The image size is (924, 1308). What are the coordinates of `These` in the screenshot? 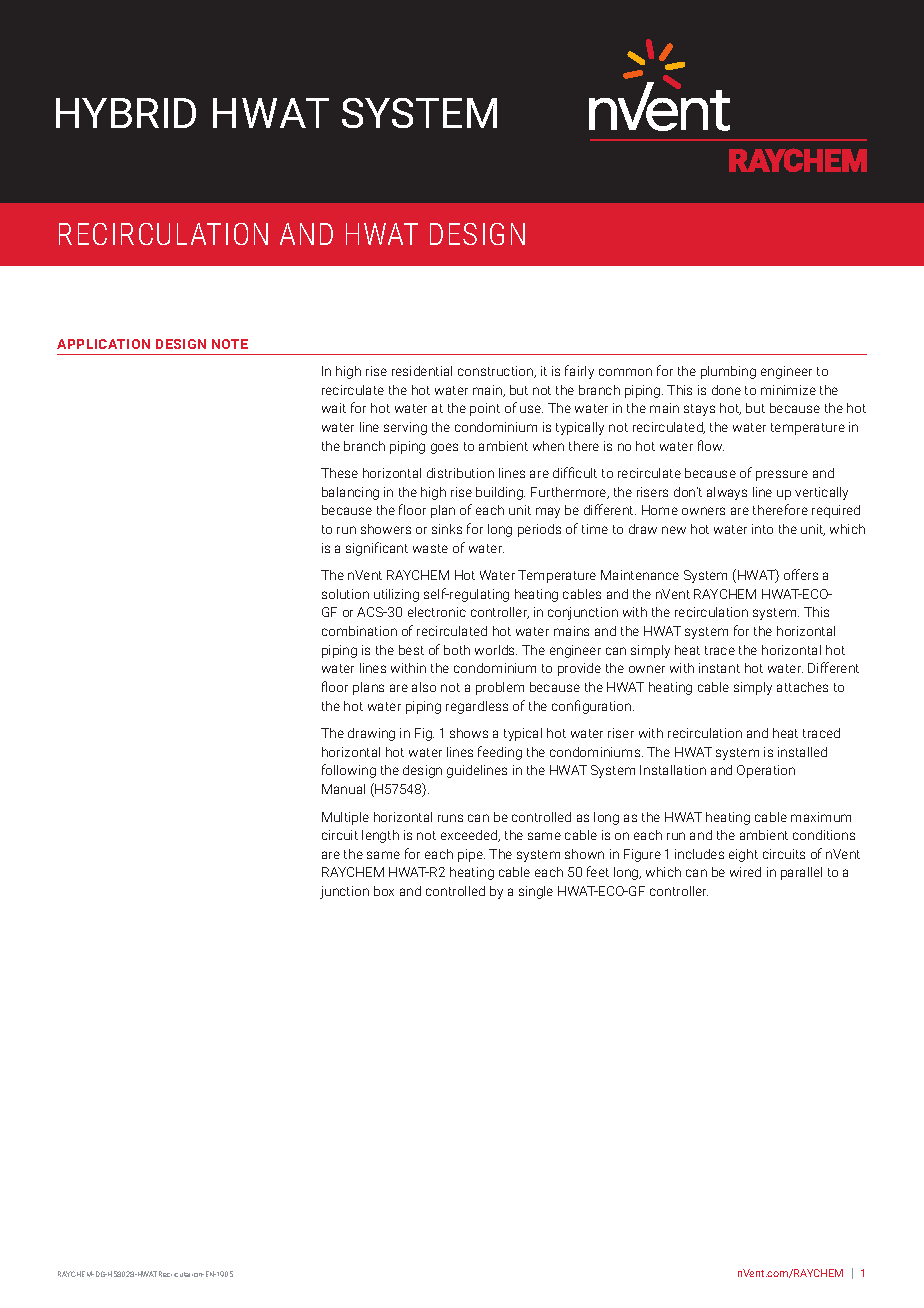 It's located at (339, 473).
